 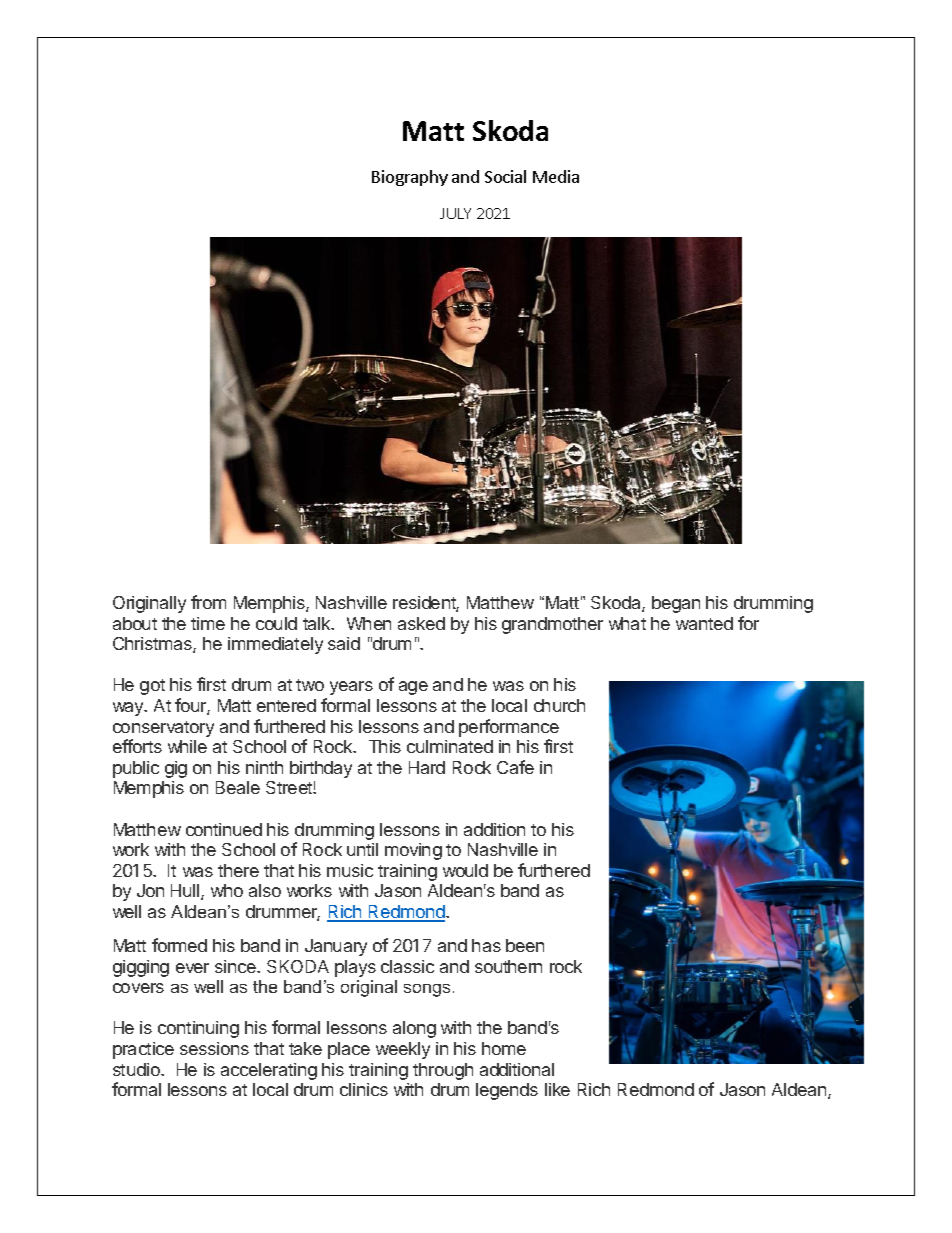 What do you see at coordinates (410, 178) in the screenshot?
I see `Biography` at bounding box center [410, 178].
